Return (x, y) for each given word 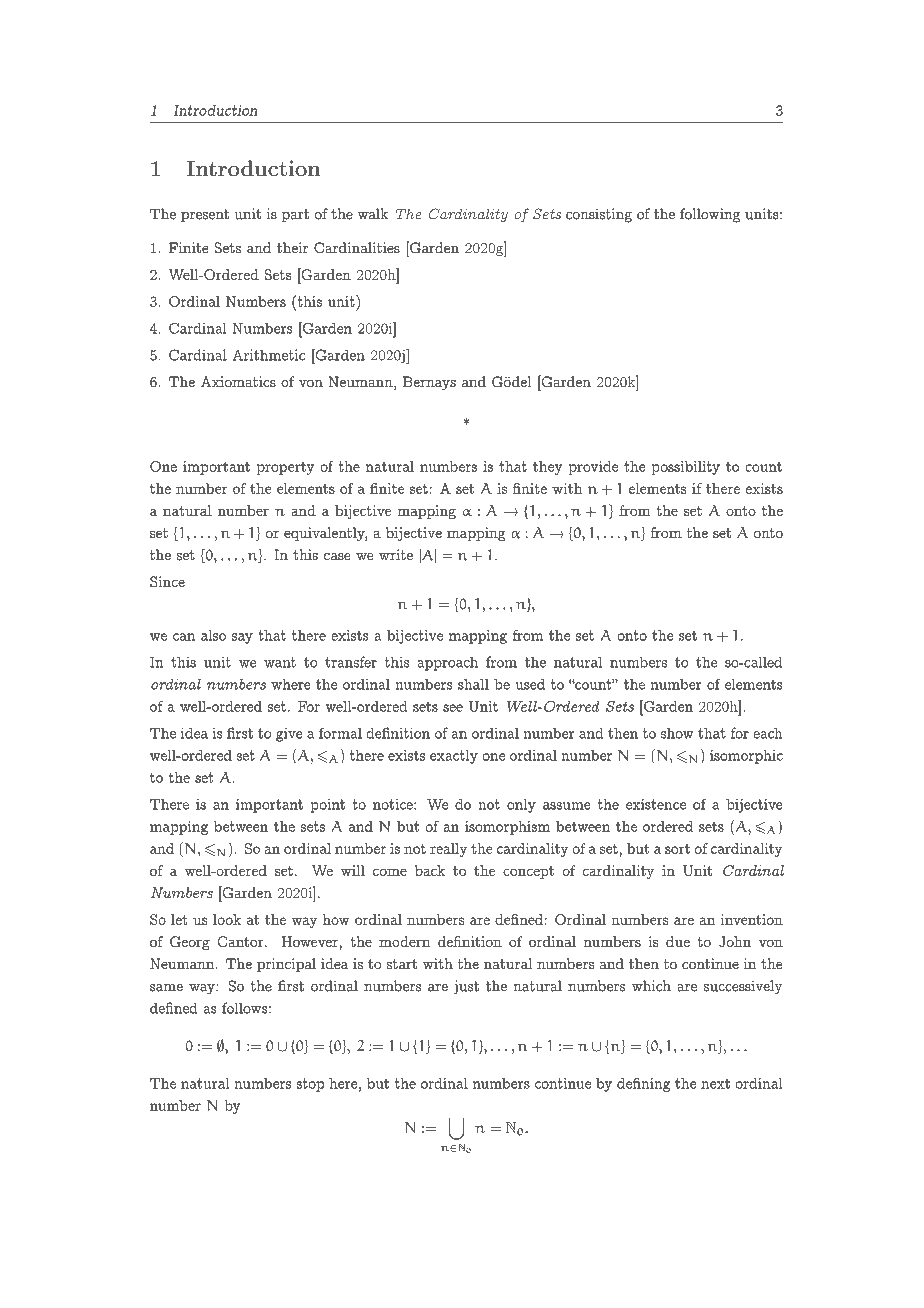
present (205, 216)
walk (372, 214)
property (285, 468)
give (289, 734)
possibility (685, 468)
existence (656, 804)
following (710, 215)
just (466, 987)
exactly (454, 757)
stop (310, 1085)
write (396, 555)
